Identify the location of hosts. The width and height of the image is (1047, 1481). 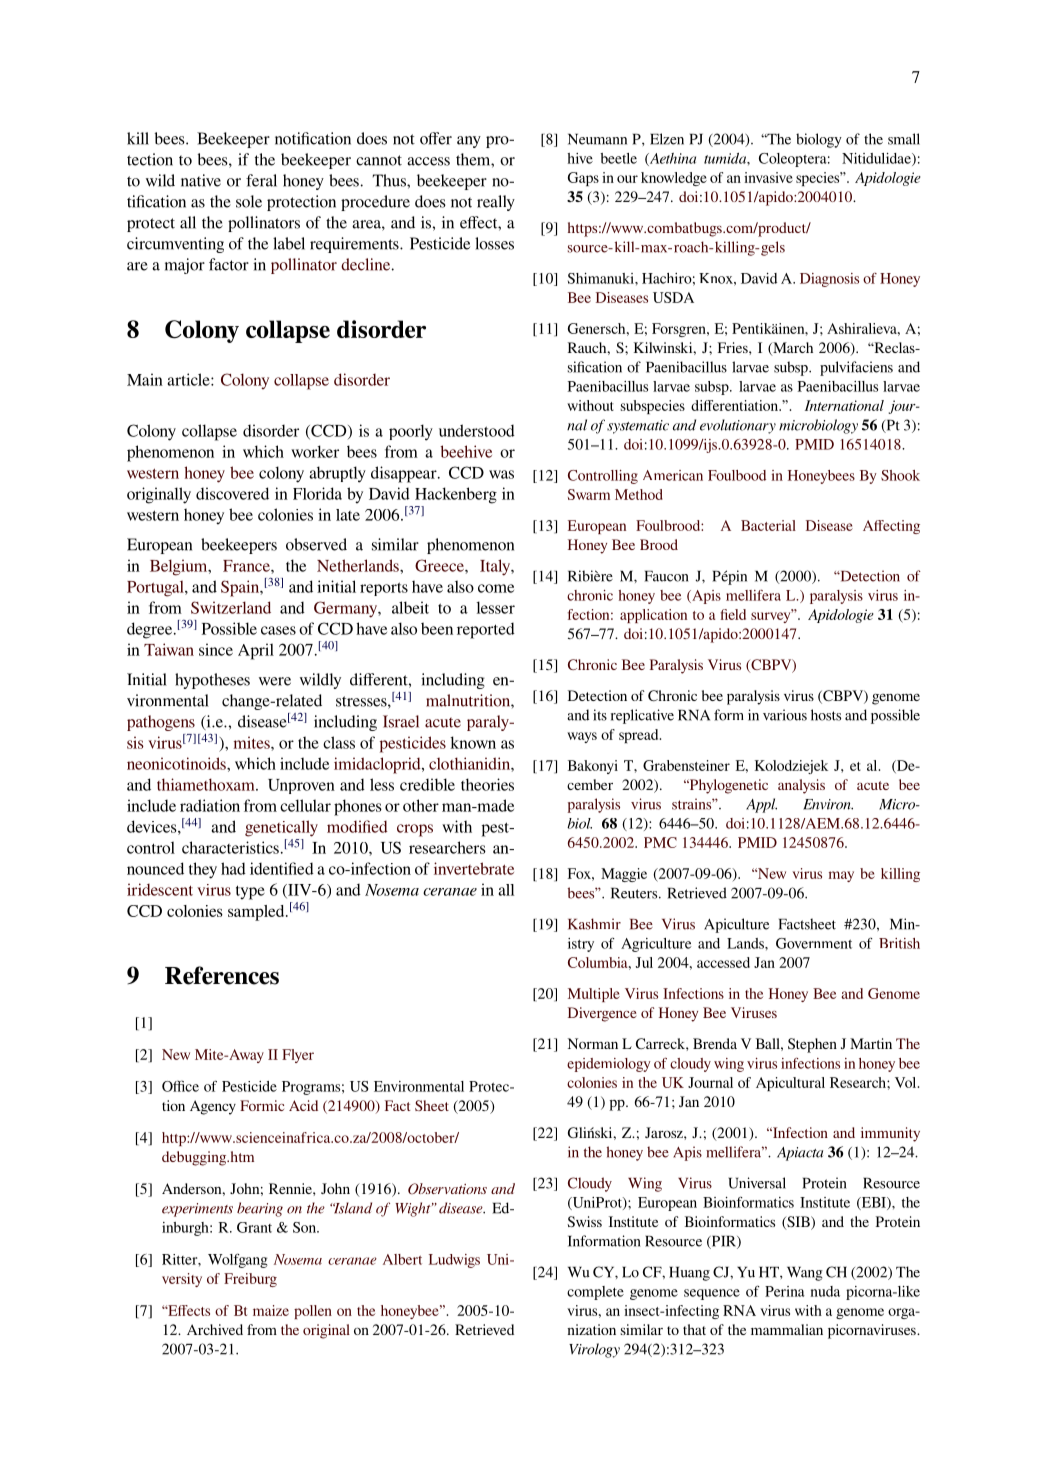
(826, 715).
